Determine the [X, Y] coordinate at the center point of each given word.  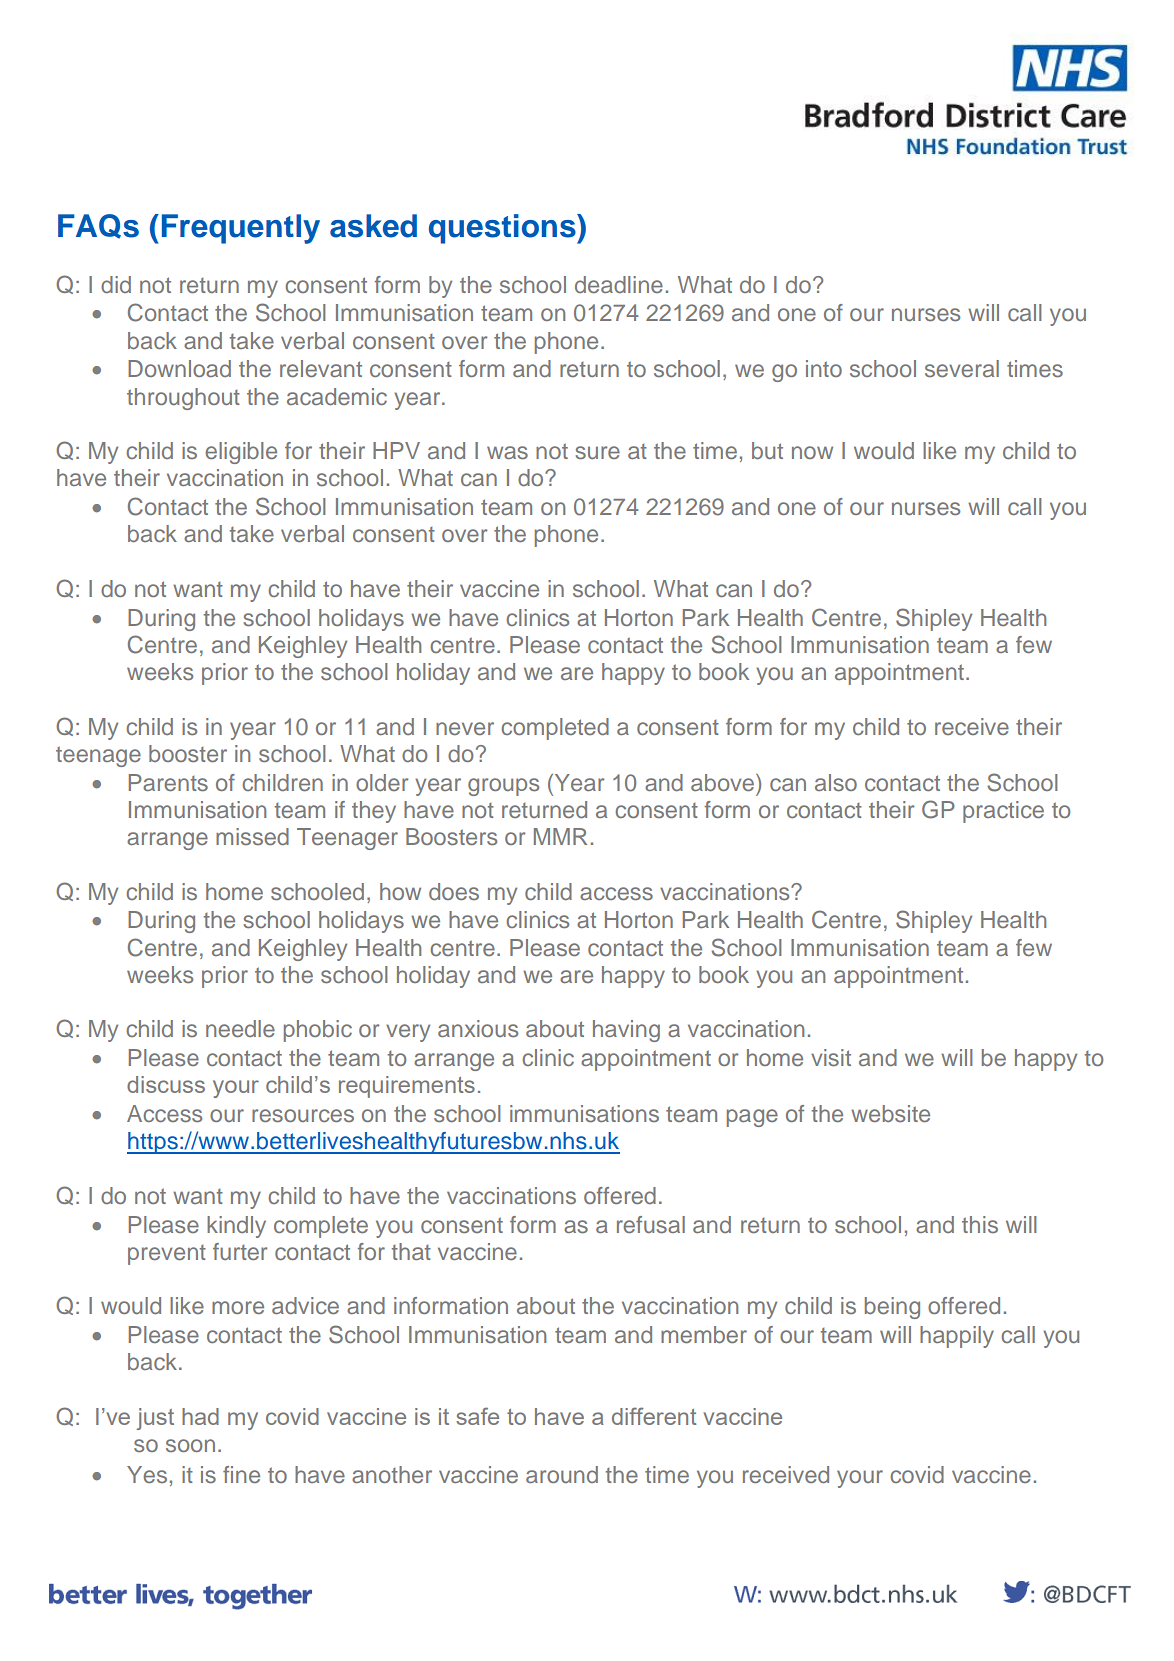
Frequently [241, 229]
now [812, 452]
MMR [560, 836]
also [836, 782]
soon [190, 1445]
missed [252, 836]
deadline [619, 284]
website [890, 1113]
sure [597, 452]
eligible [241, 453]
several [962, 368]
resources [303, 1115]
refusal [651, 1224]
